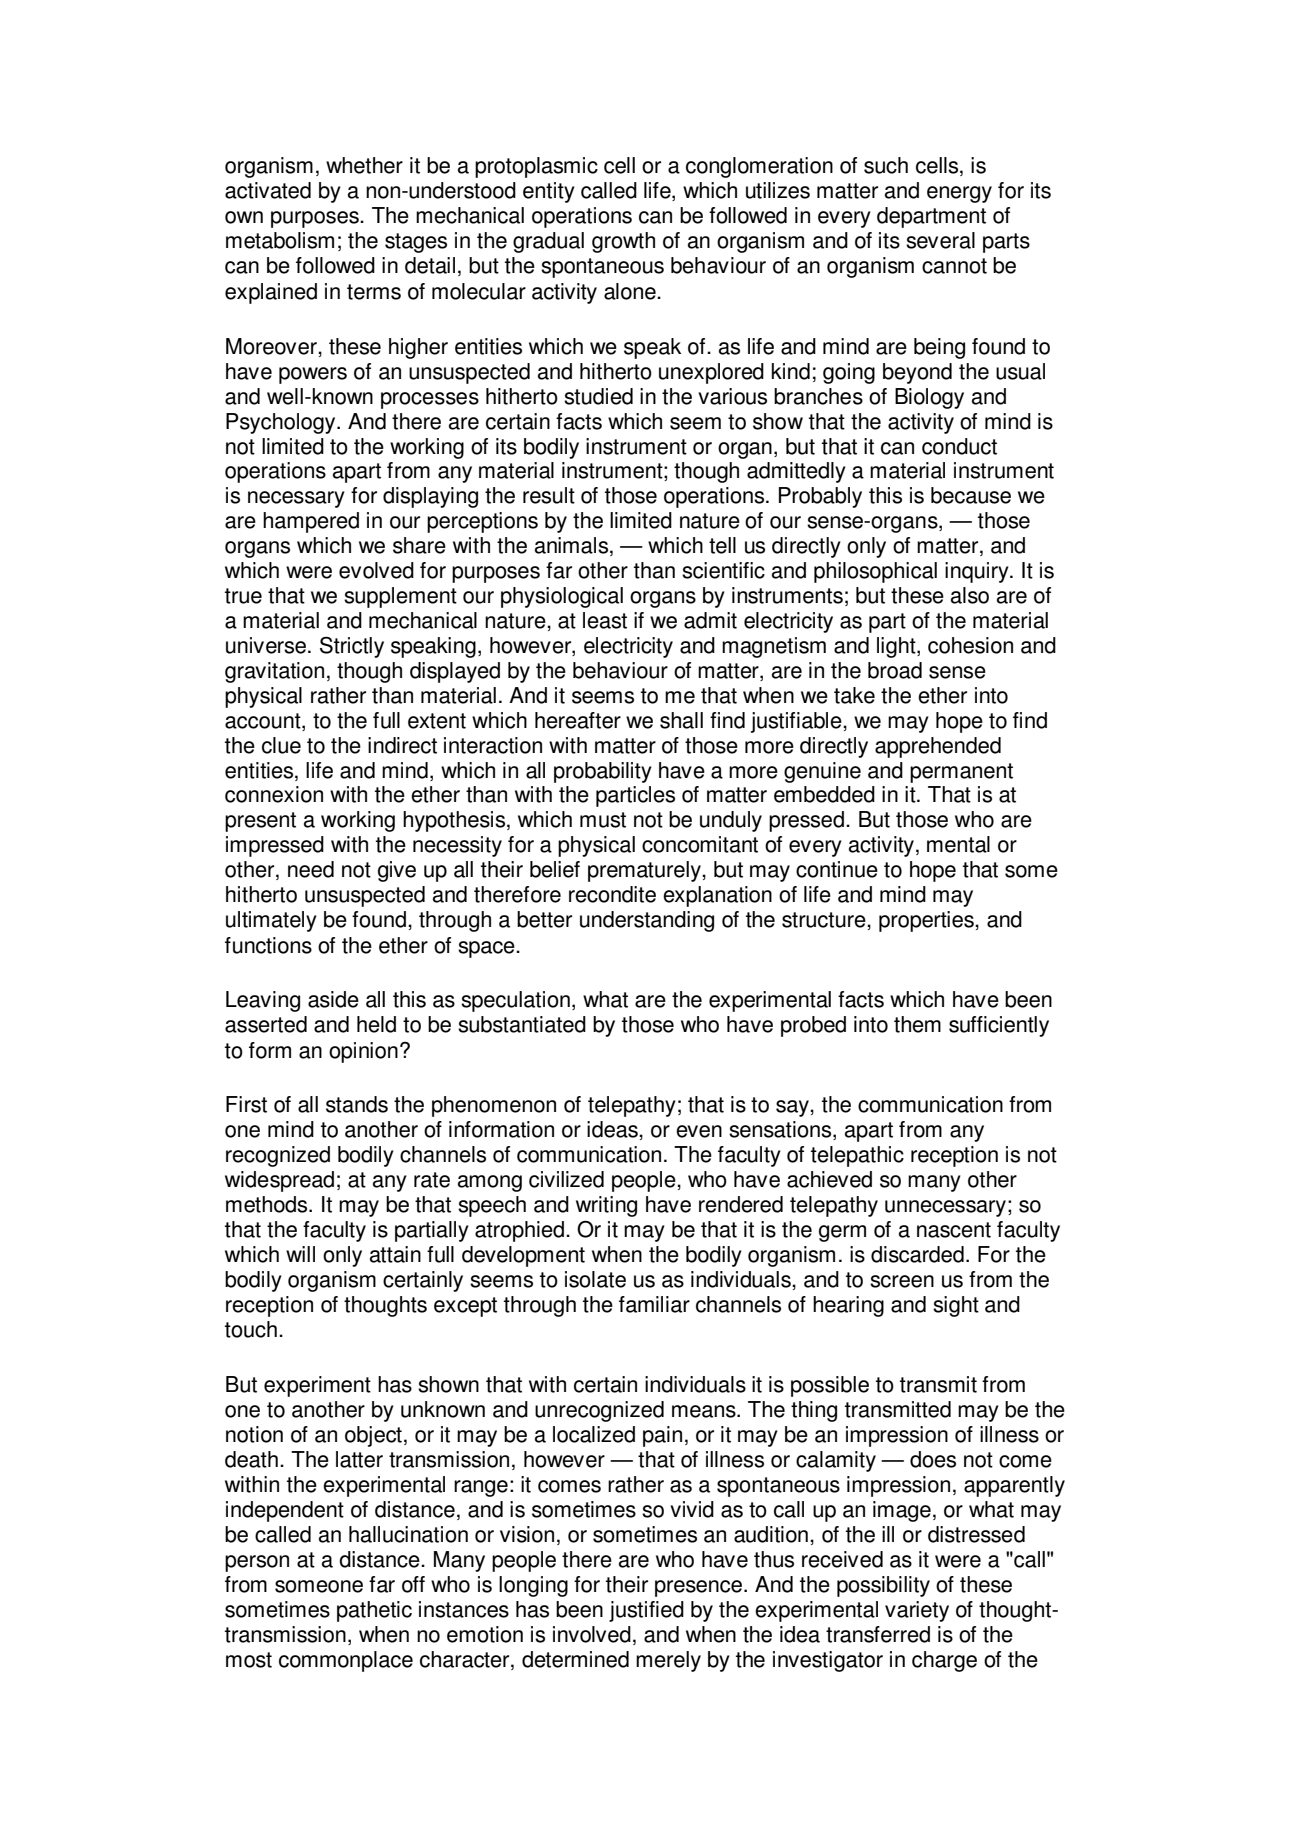 The width and height of the screenshot is (1290, 1826). What do you see at coordinates (927, 921) in the screenshot?
I see `properties` at bounding box center [927, 921].
